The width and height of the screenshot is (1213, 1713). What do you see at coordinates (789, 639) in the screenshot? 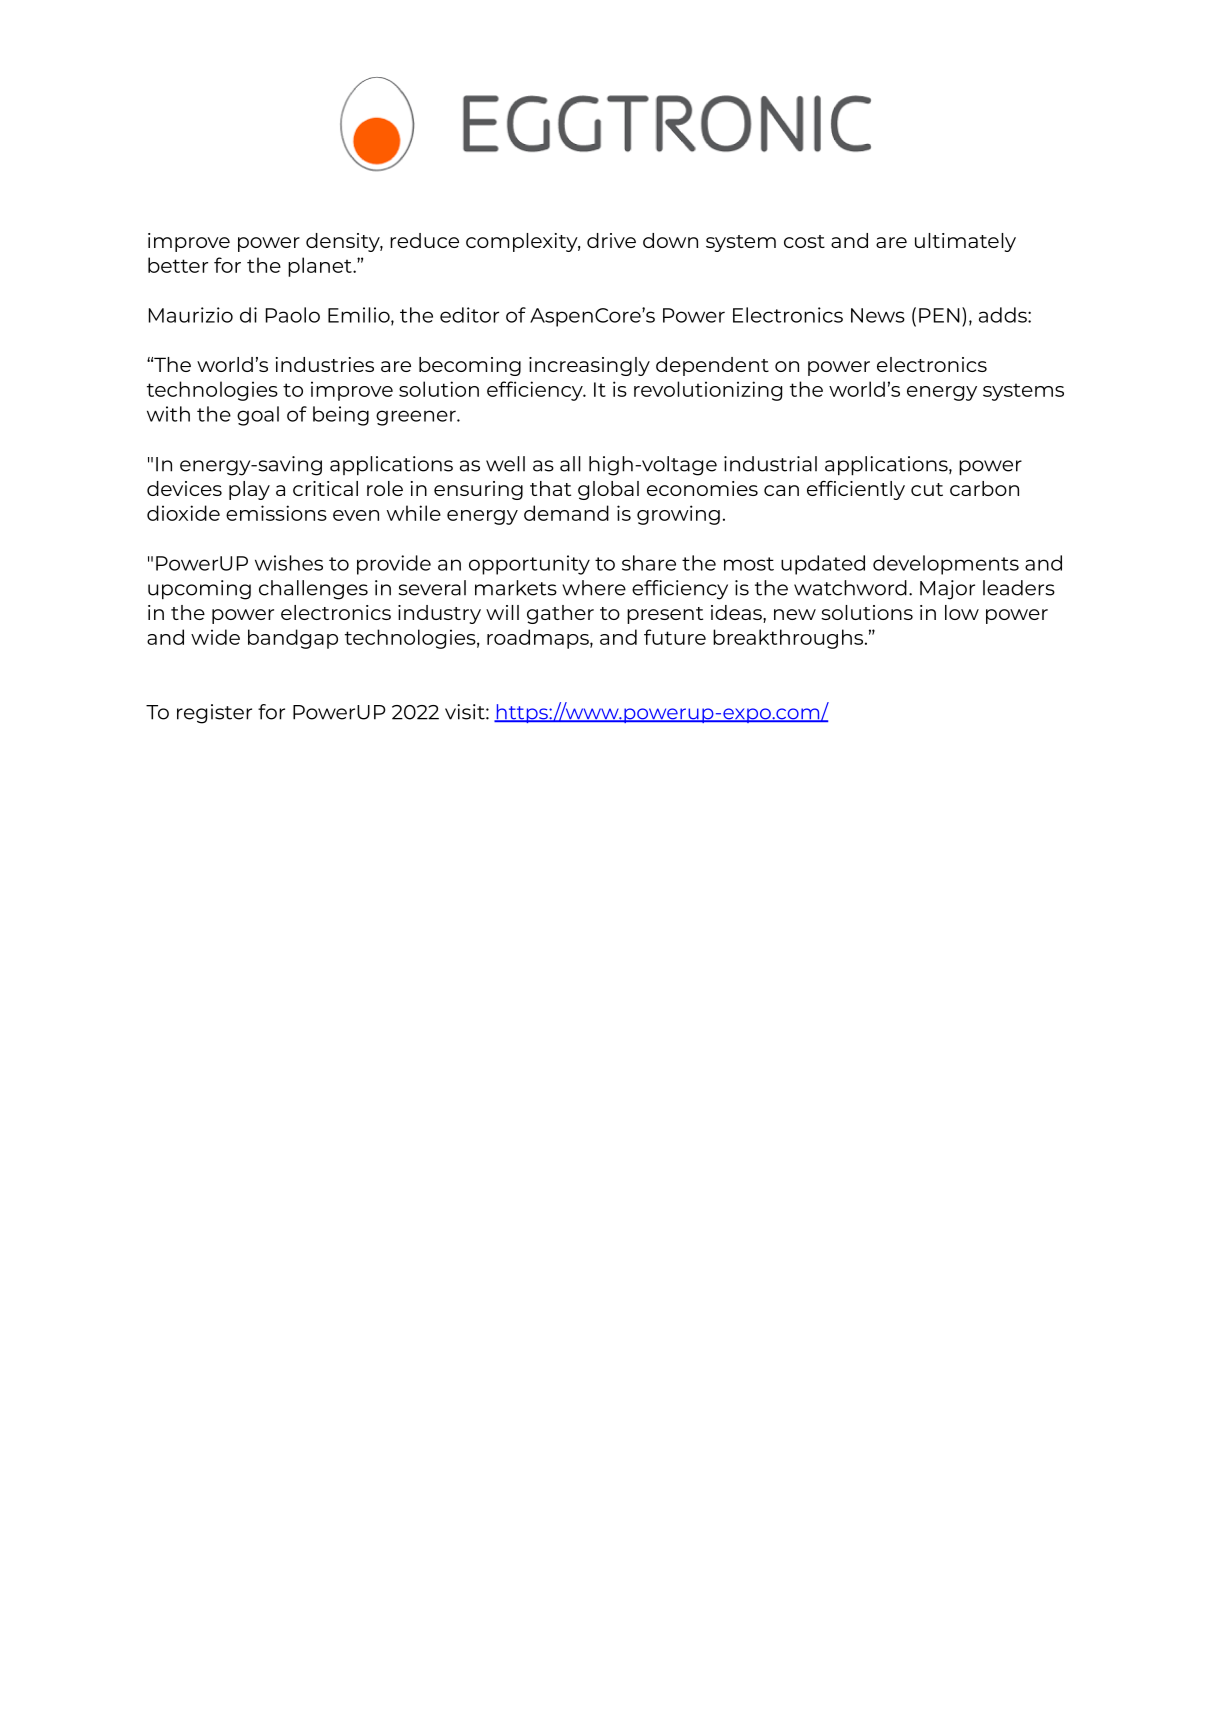
I see `breakthroughs` at bounding box center [789, 639].
